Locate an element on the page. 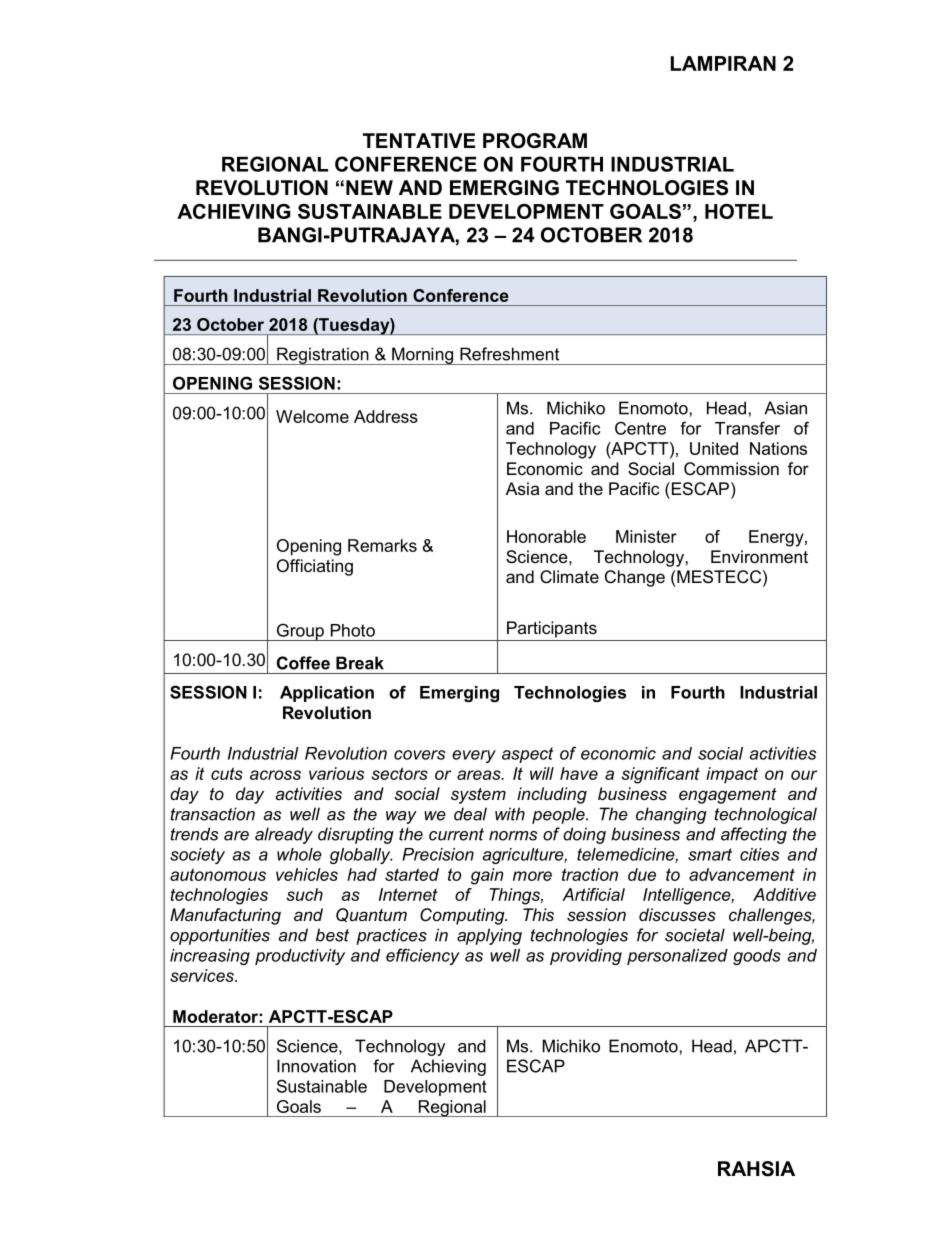 The width and height of the page is (952, 1233). Welcome is located at coordinates (312, 416).
